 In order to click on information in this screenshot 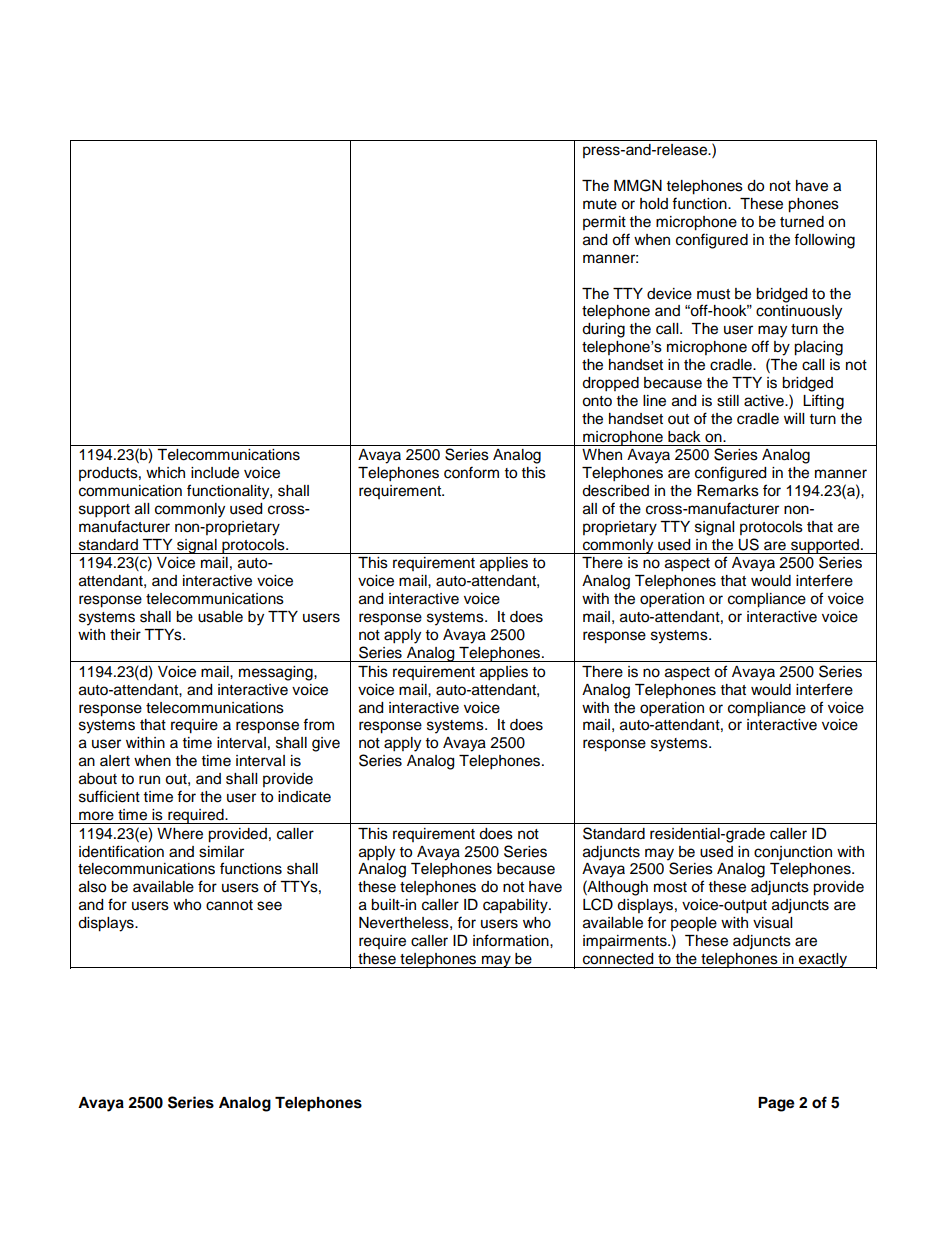, I will do `click(512, 940)`.
